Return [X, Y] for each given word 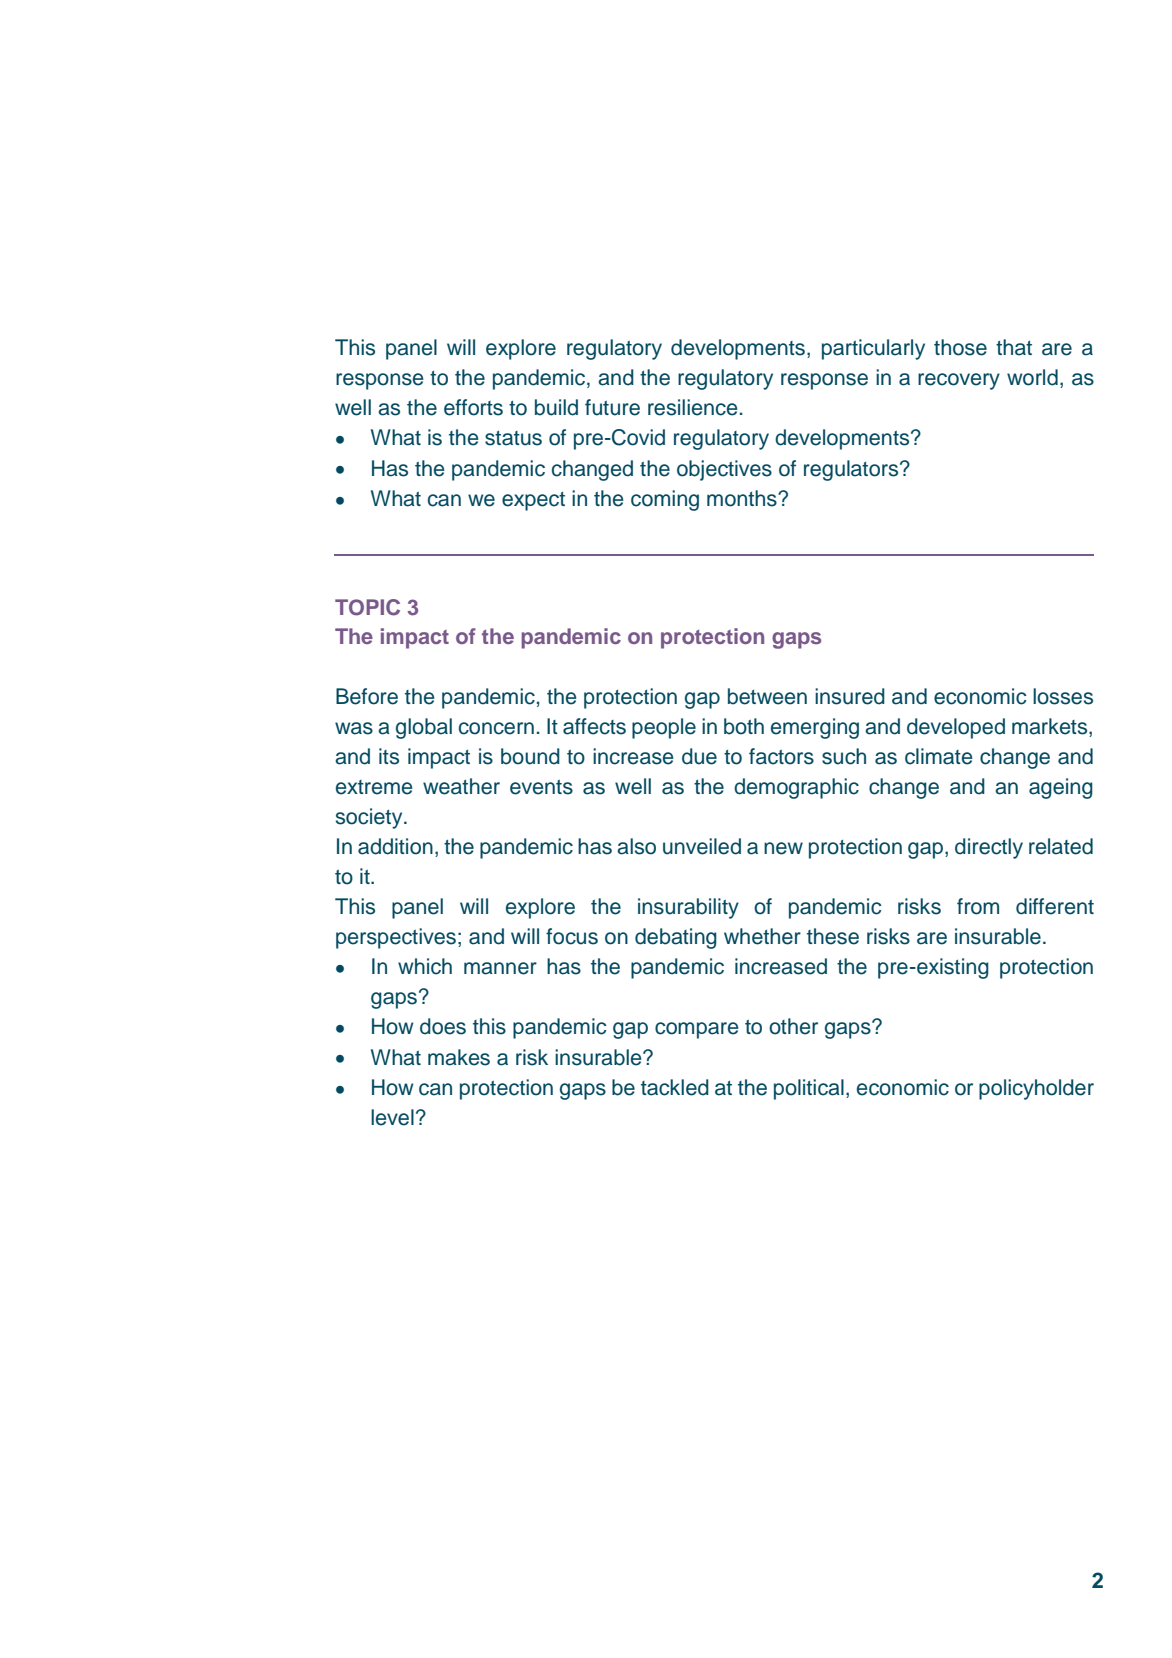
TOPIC [367, 607]
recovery [959, 381]
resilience [692, 407]
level [392, 1117]
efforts [473, 407]
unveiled [702, 846]
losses [1063, 696]
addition [395, 846]
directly [989, 848]
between [767, 696]
